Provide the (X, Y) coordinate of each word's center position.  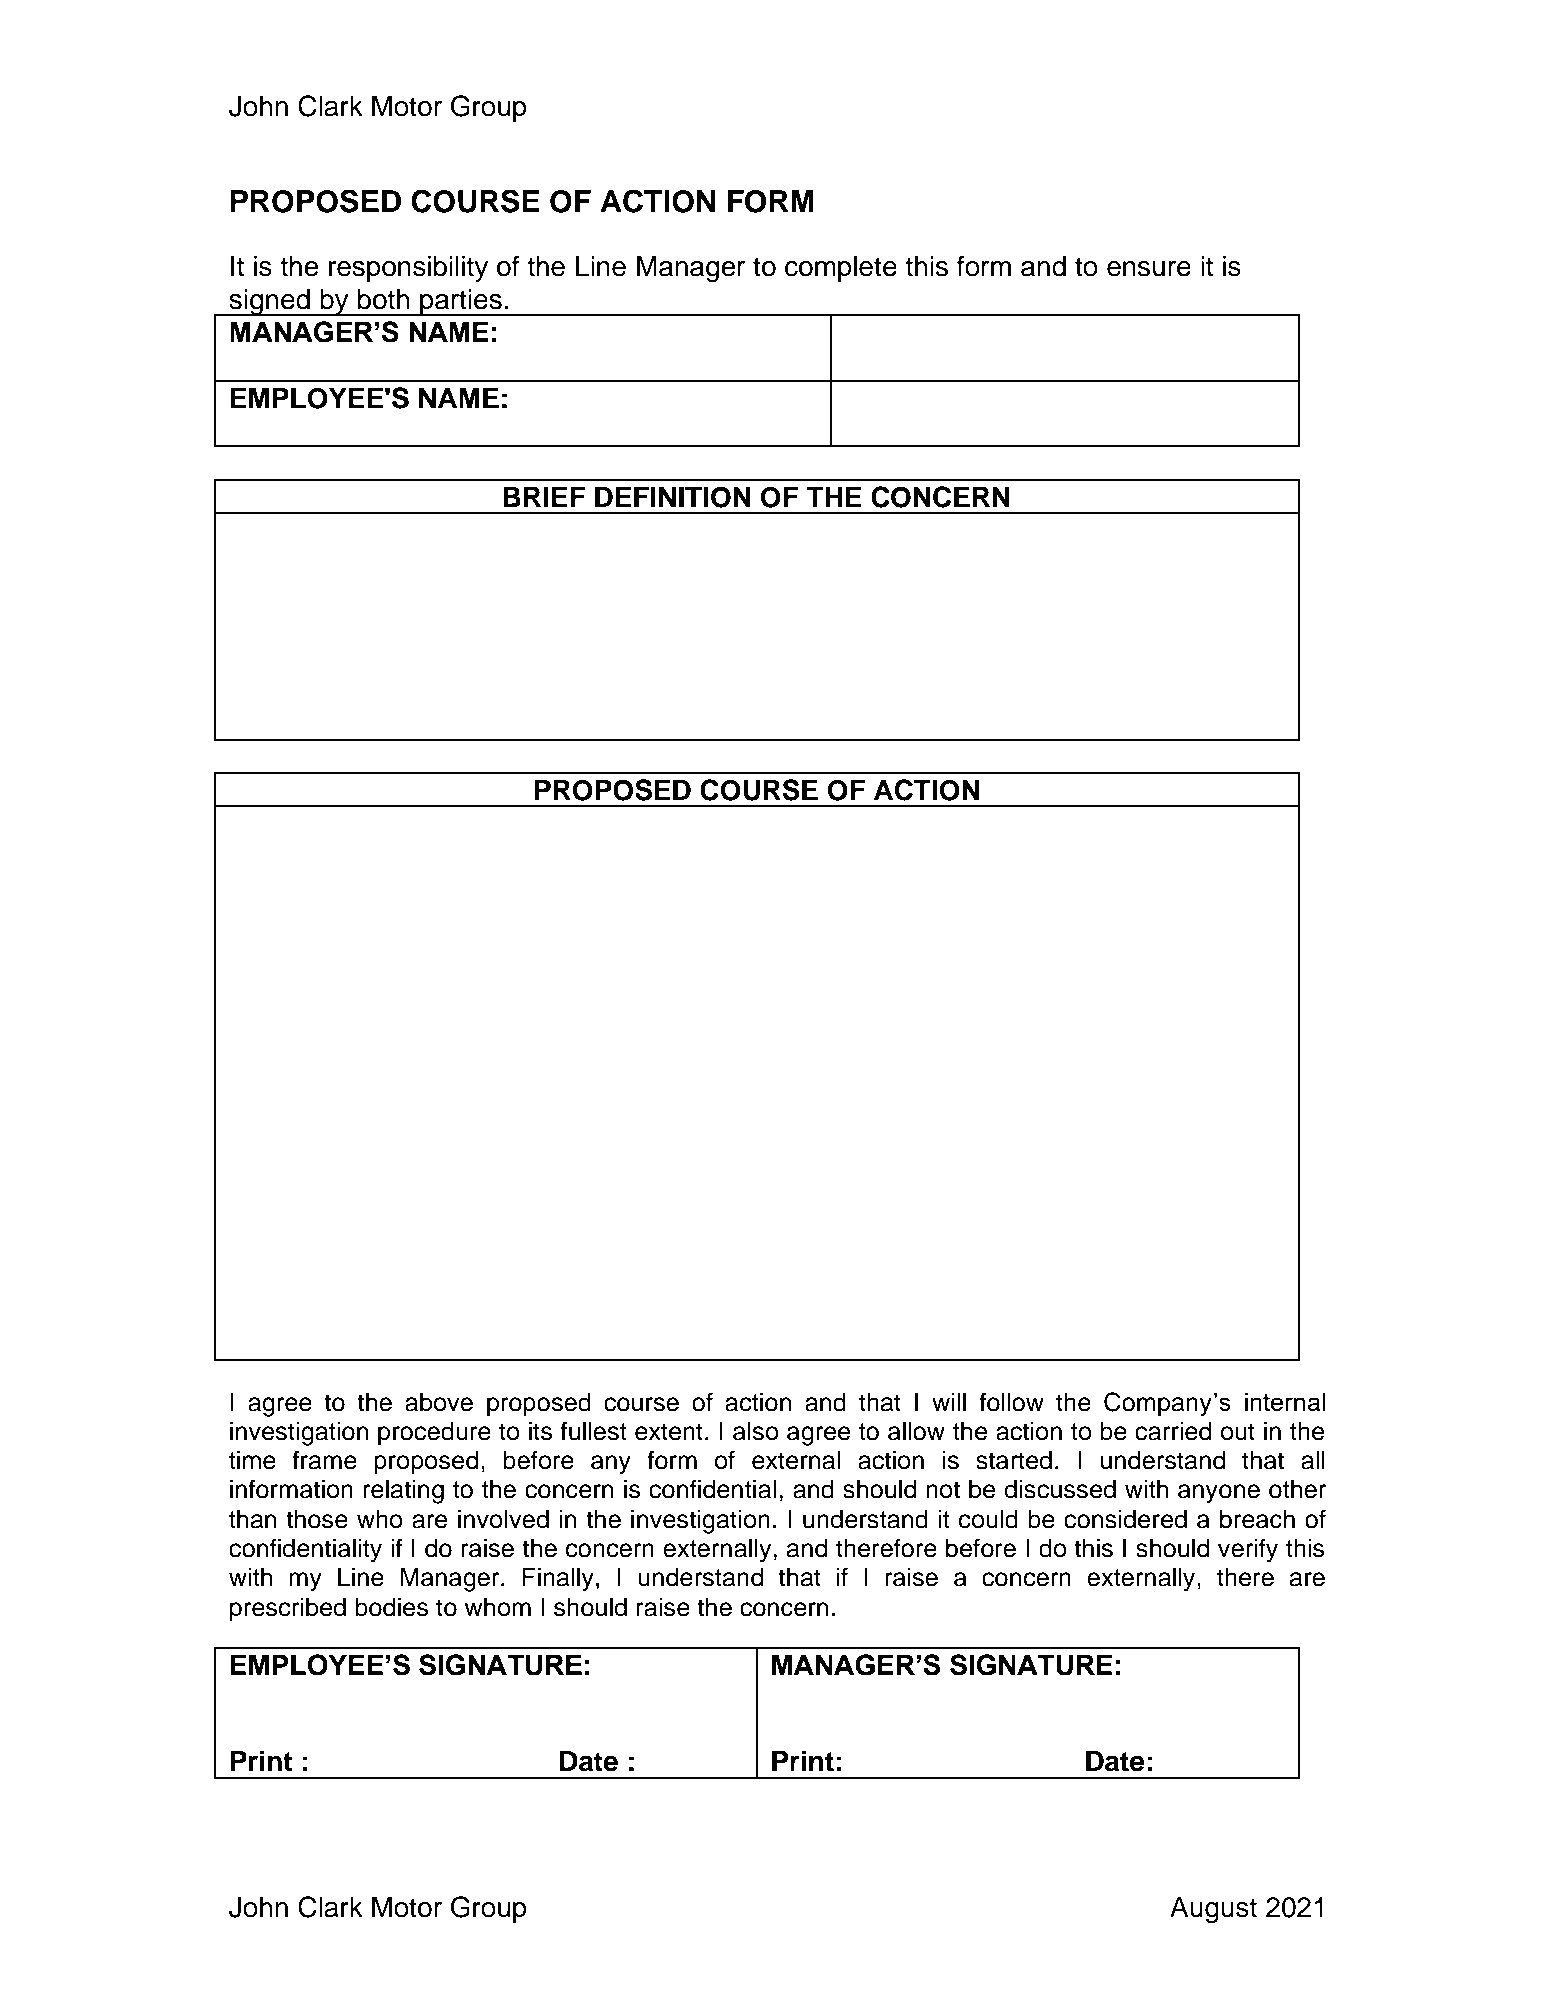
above (439, 1402)
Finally (558, 1579)
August (1213, 1910)
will (949, 1401)
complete (841, 269)
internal (1285, 1401)
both (384, 299)
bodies (391, 1607)
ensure (1149, 269)
